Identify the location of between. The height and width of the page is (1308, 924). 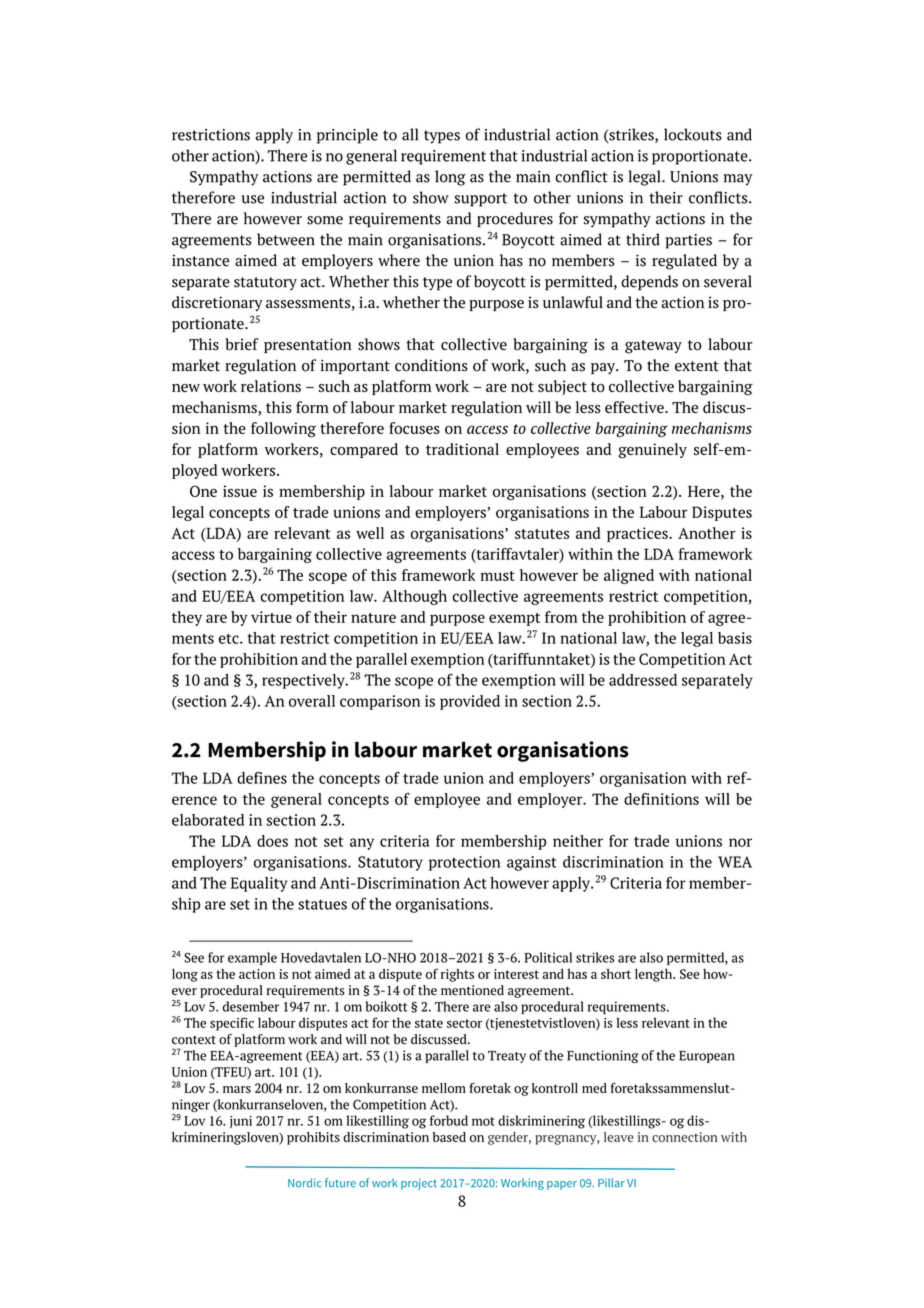
(286, 239).
